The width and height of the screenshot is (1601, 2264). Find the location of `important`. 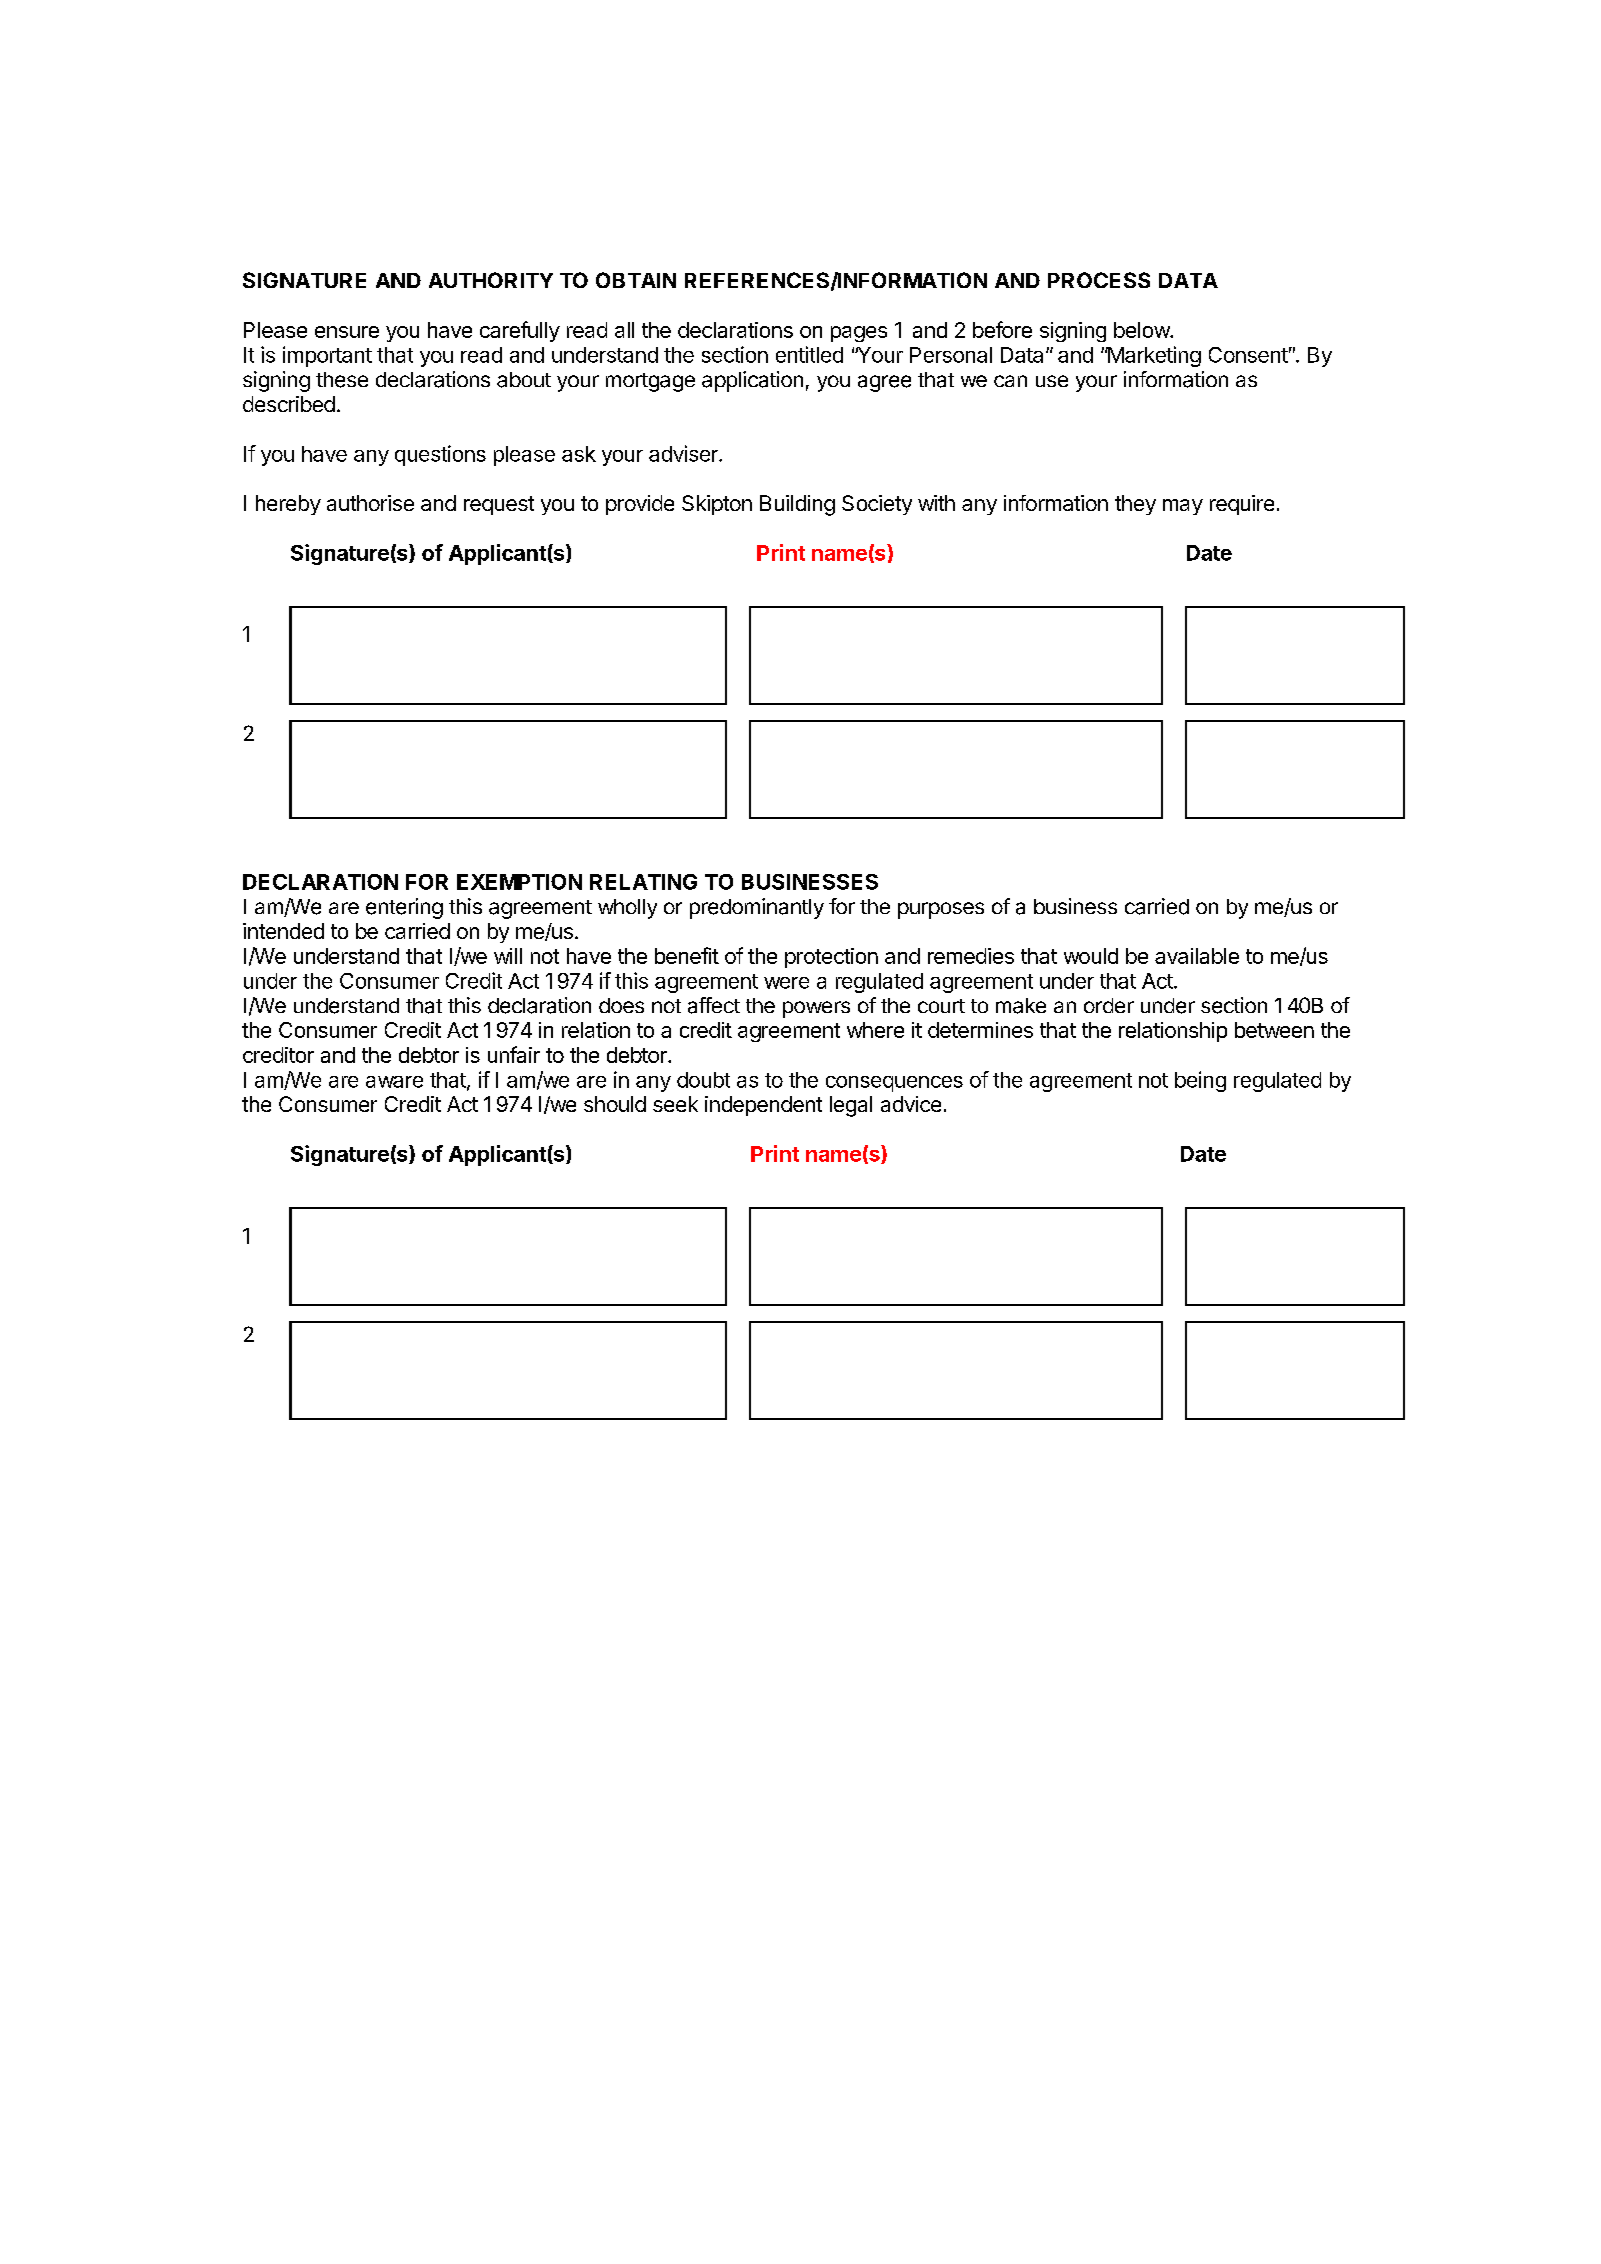

important is located at coordinates (327, 356).
